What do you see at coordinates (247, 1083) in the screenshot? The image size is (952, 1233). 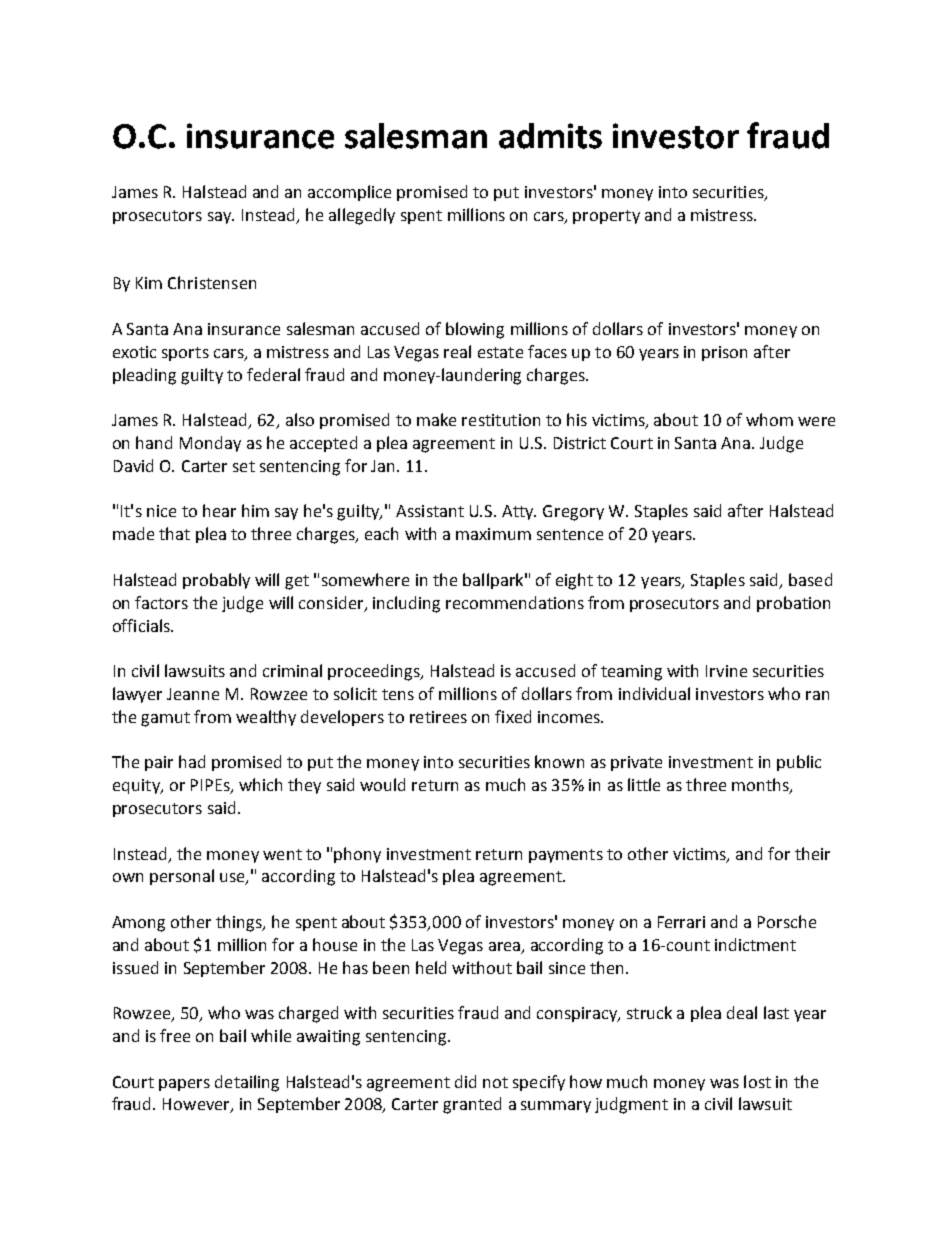 I see `detailing` at bounding box center [247, 1083].
